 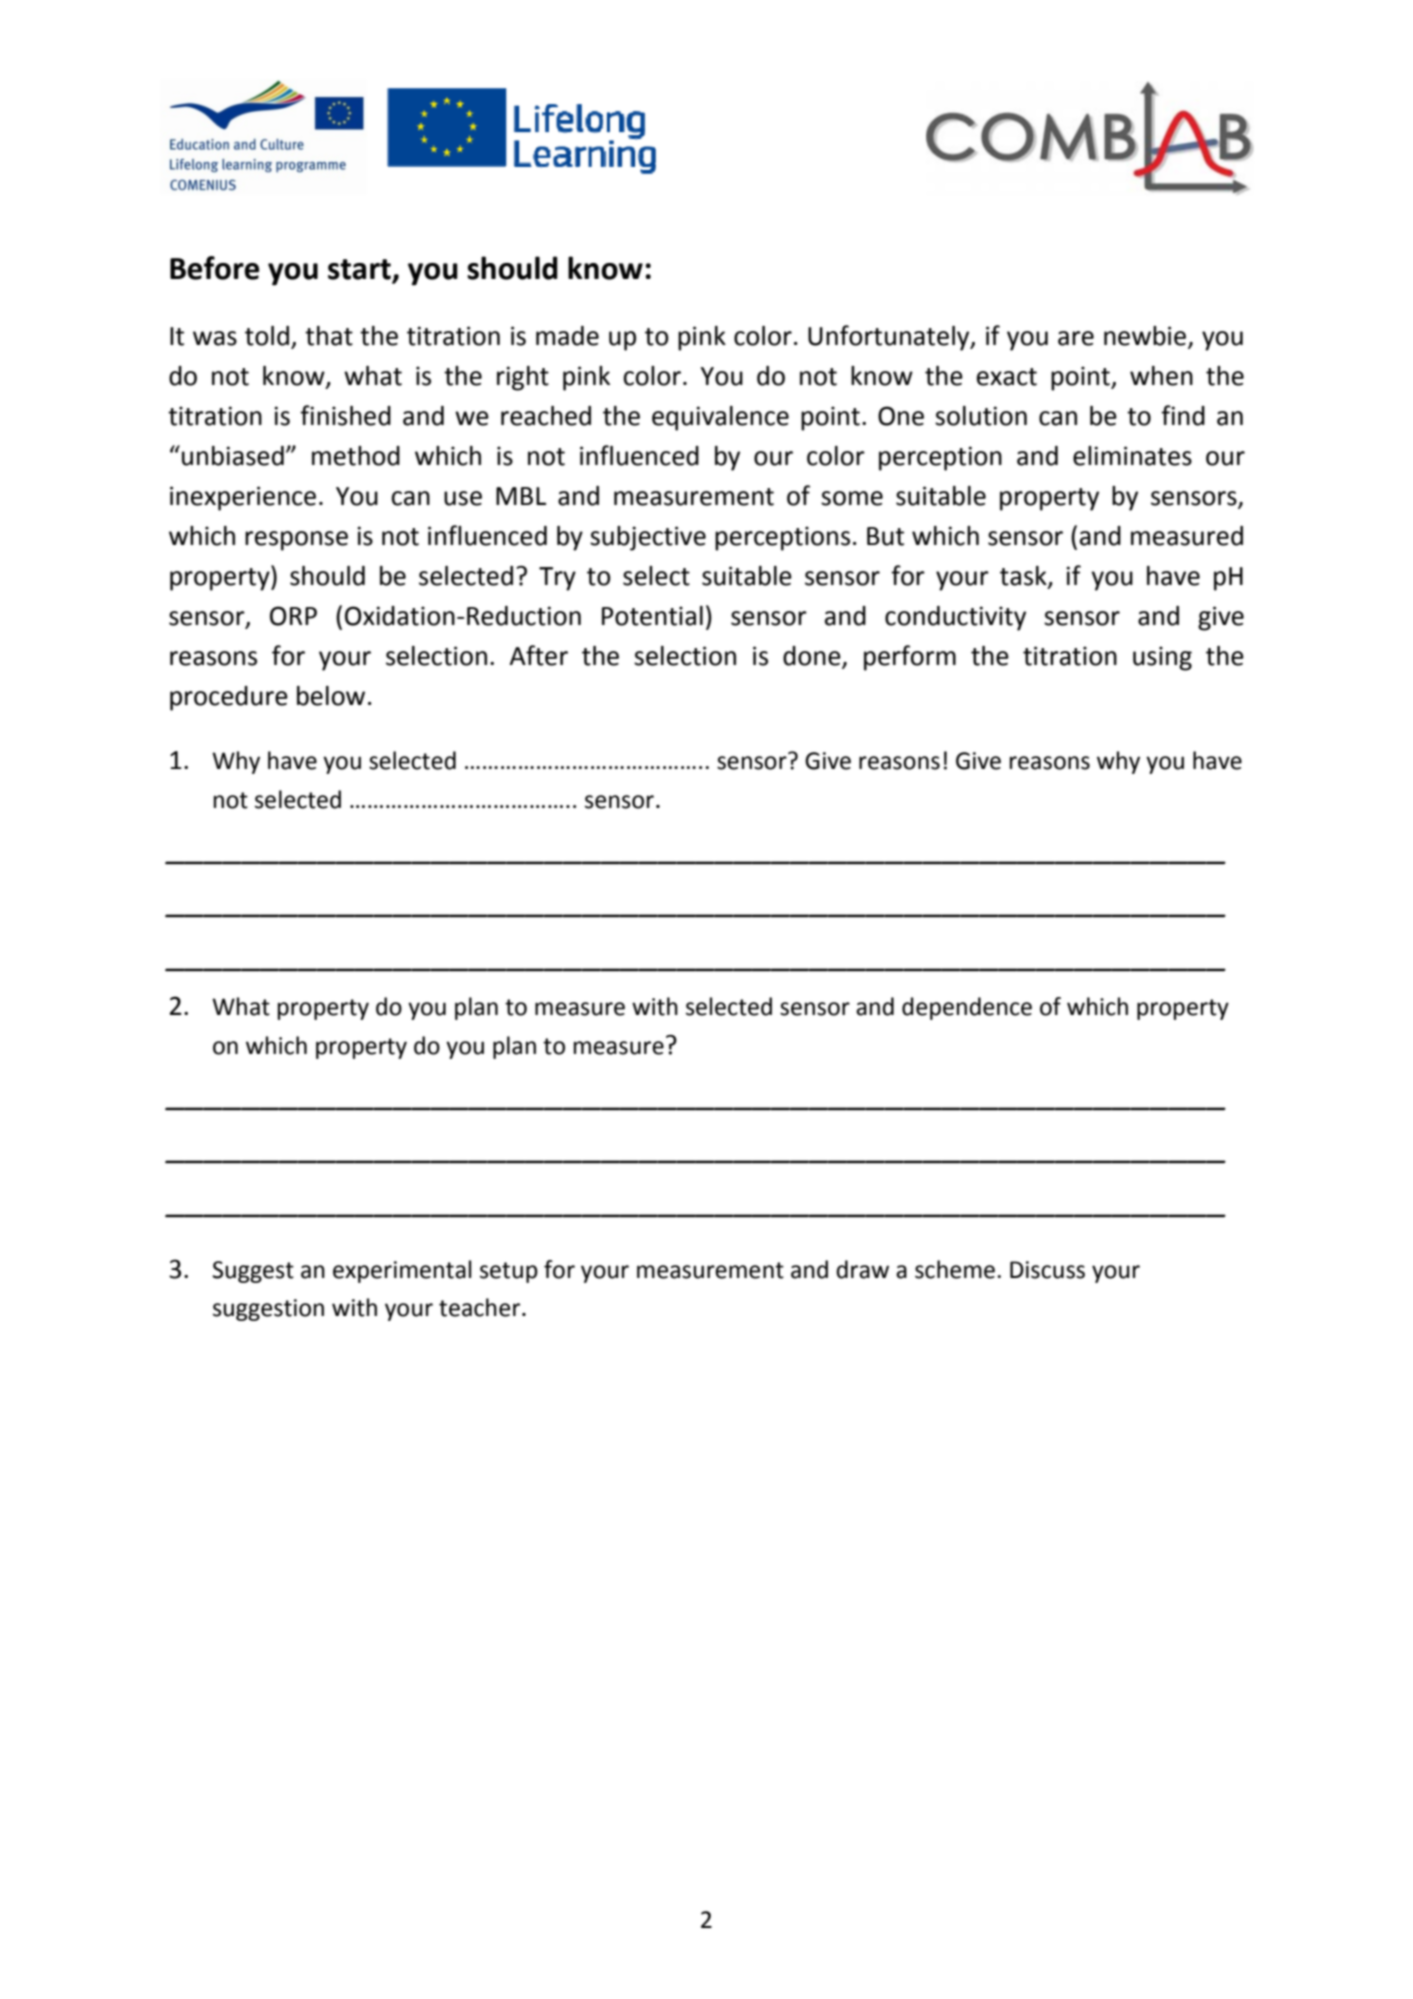 What do you see at coordinates (648, 538) in the screenshot?
I see `subjective` at bounding box center [648, 538].
